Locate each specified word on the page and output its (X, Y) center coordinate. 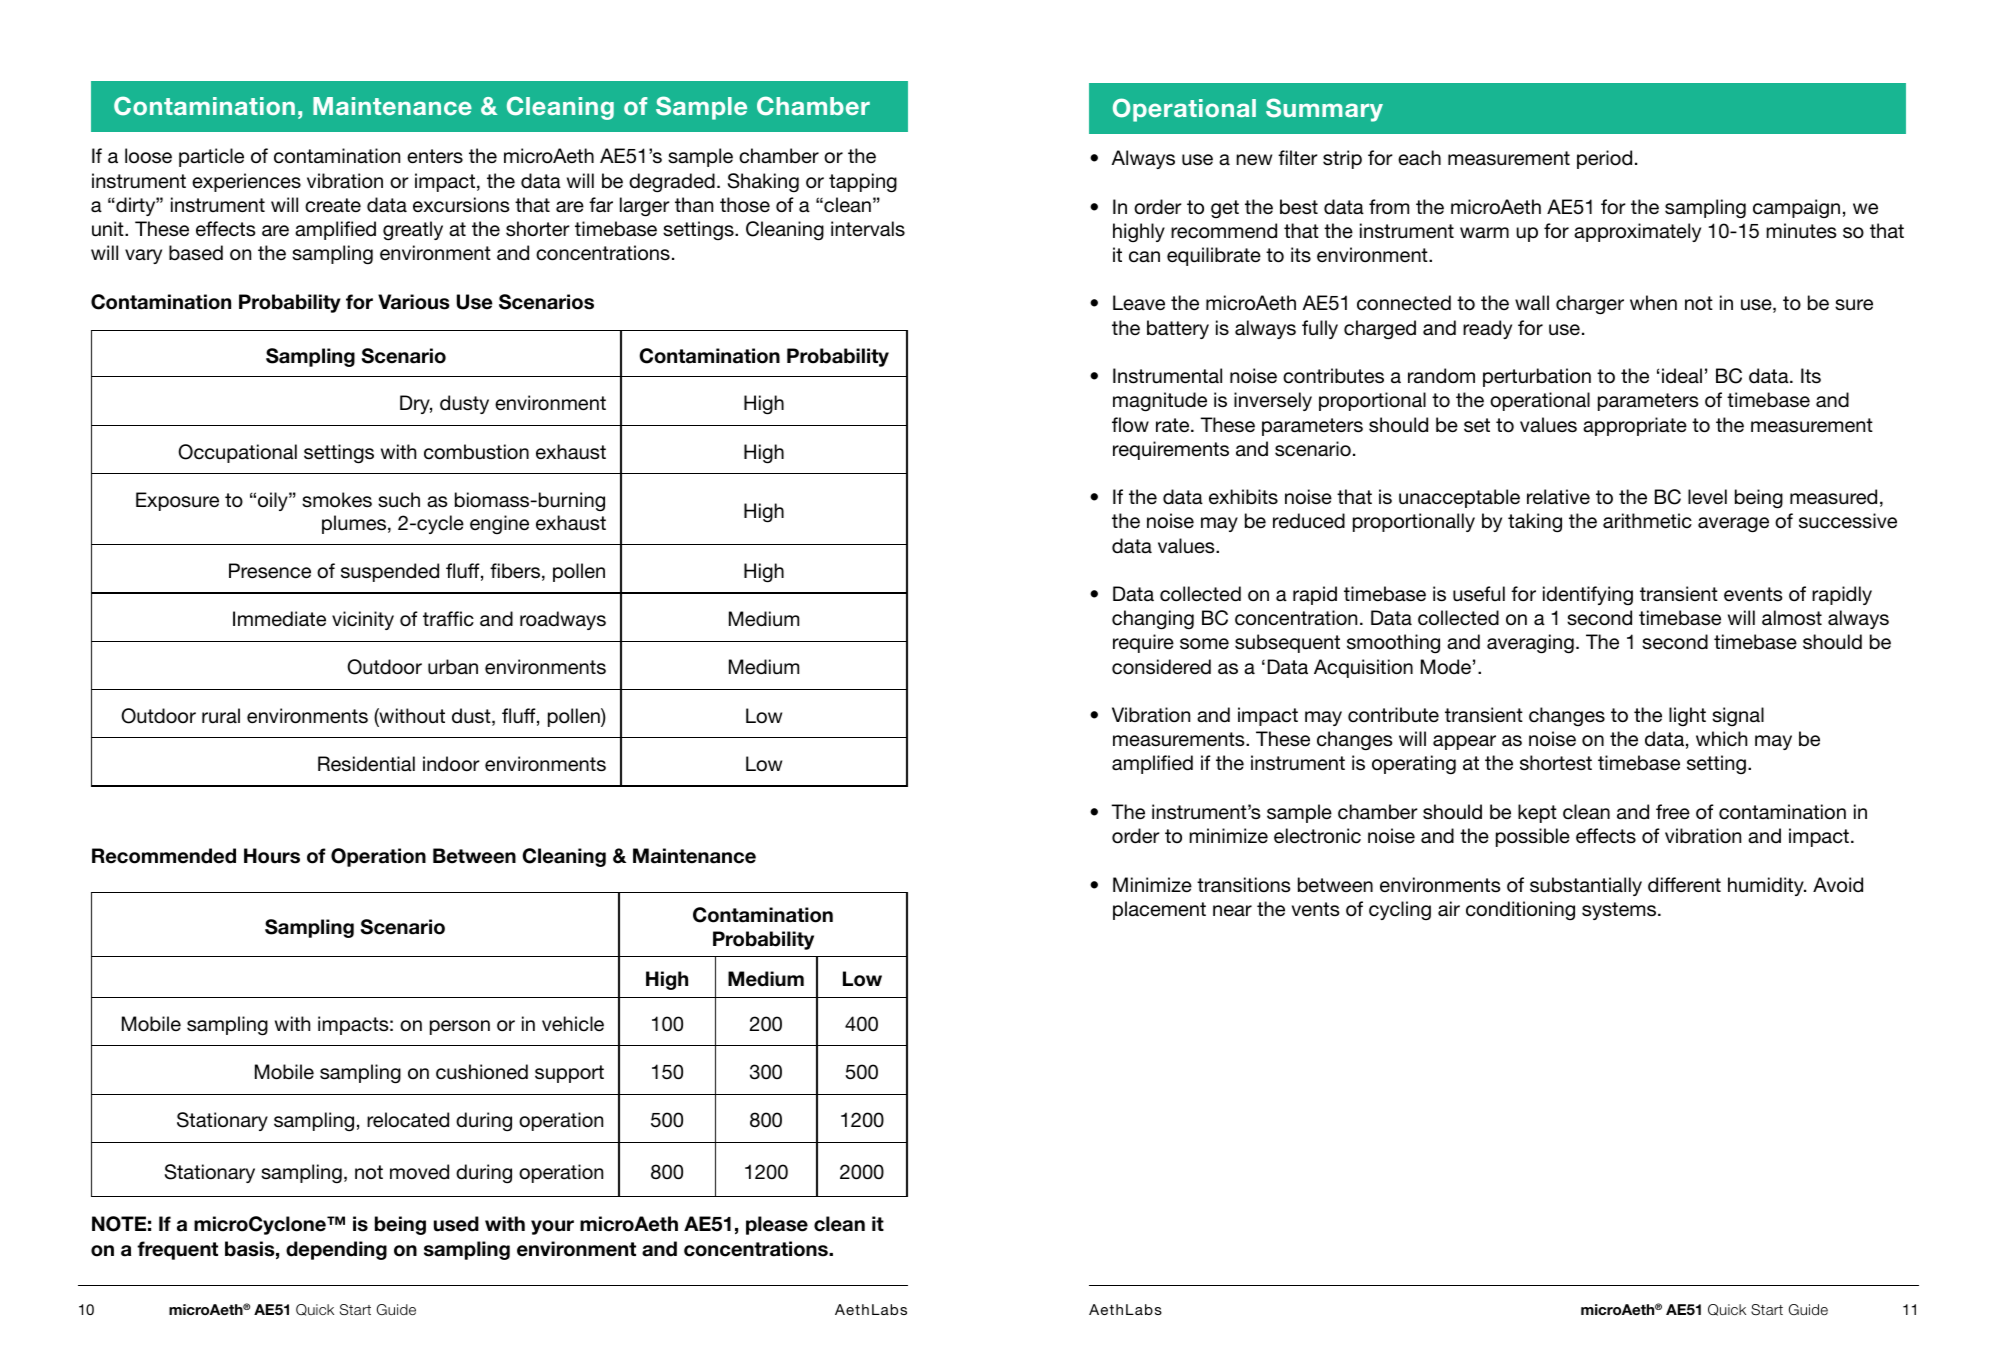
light (1687, 716)
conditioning (1520, 911)
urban (453, 667)
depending (336, 1250)
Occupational (237, 453)
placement (1159, 910)
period (1604, 159)
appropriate (1635, 426)
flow (1130, 424)
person (460, 1027)
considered (1161, 667)
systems (1620, 911)
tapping (863, 183)
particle (211, 157)
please (777, 1225)
